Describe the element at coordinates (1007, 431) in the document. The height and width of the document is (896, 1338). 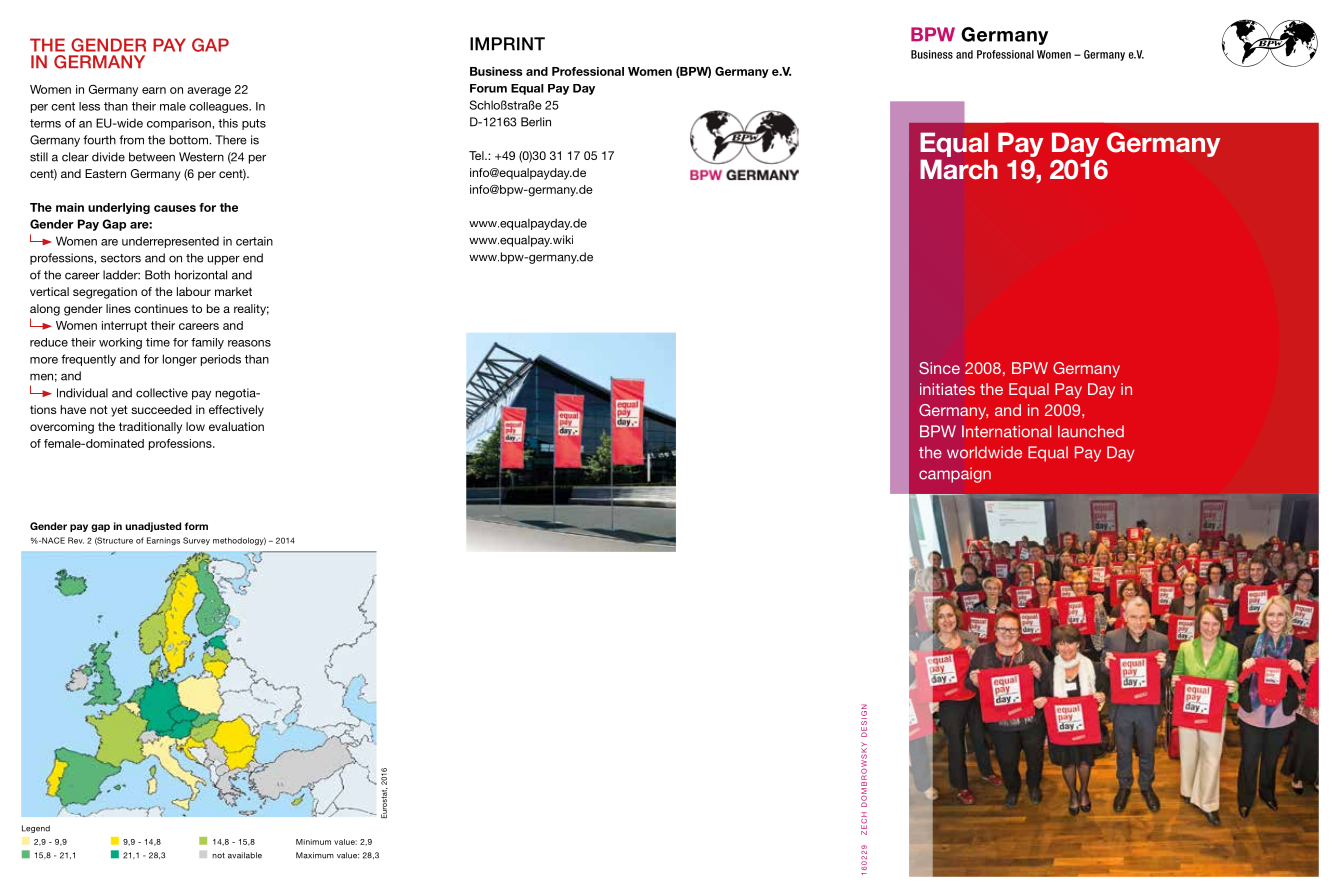
I see `International` at that location.
